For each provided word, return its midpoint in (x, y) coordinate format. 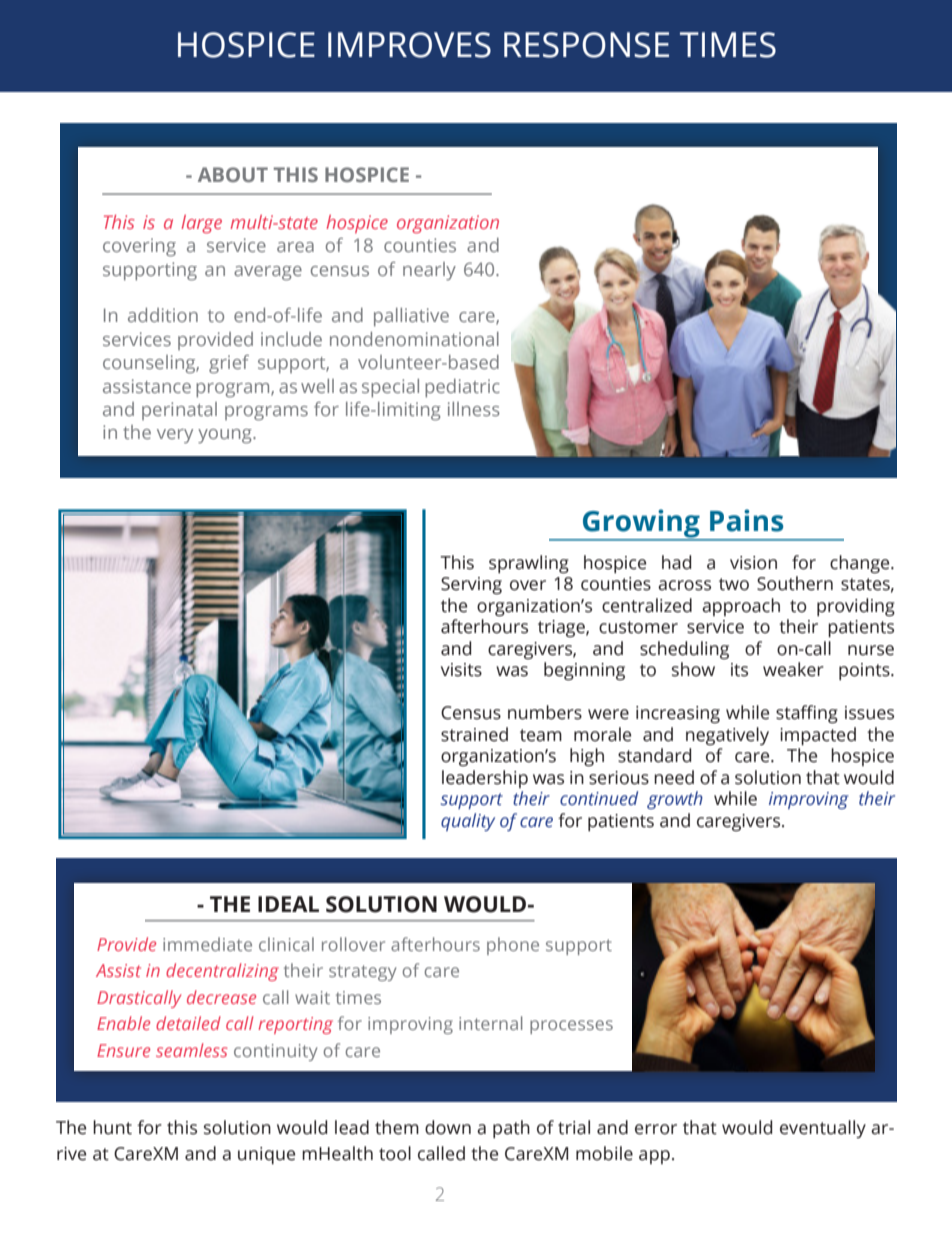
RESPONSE (586, 45)
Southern (795, 583)
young (226, 436)
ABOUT (233, 174)
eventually (823, 1129)
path (511, 1129)
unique (266, 1155)
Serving (471, 586)
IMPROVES (409, 45)
